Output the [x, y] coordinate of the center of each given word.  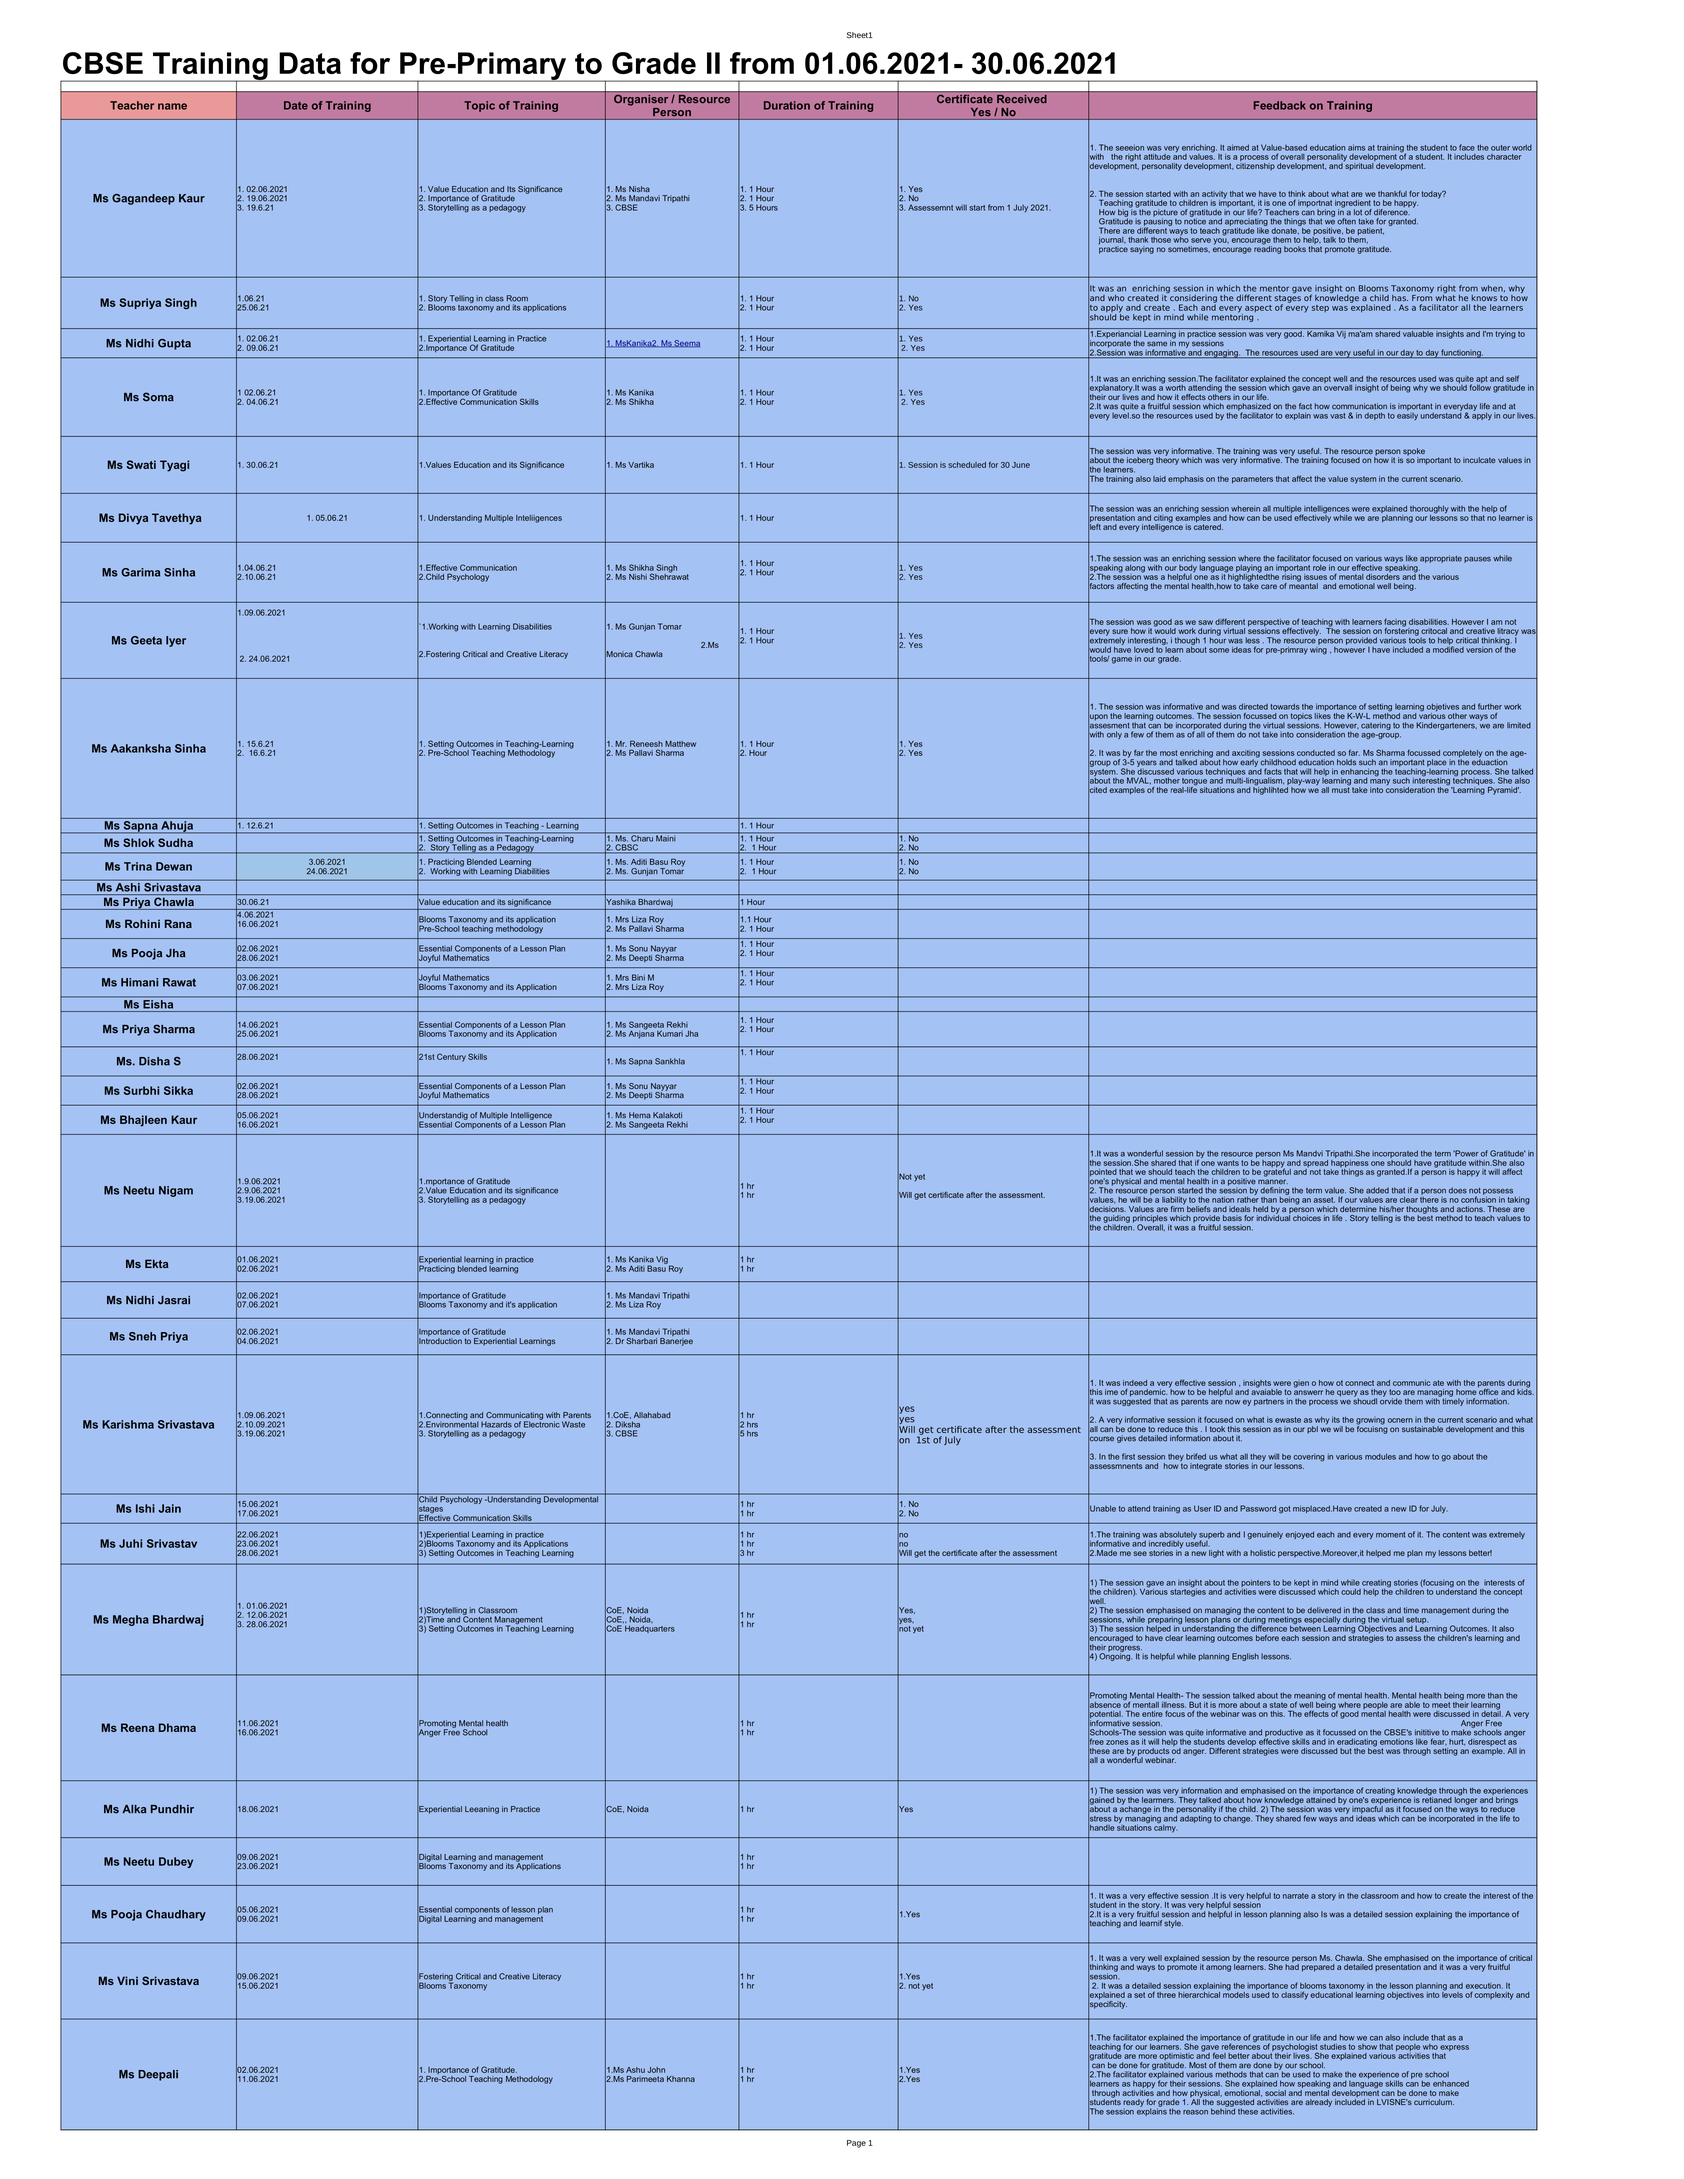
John [656, 2070]
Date [296, 105]
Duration [787, 105]
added [1377, 1190]
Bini [638, 977]
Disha [154, 1061]
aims [1356, 147]
